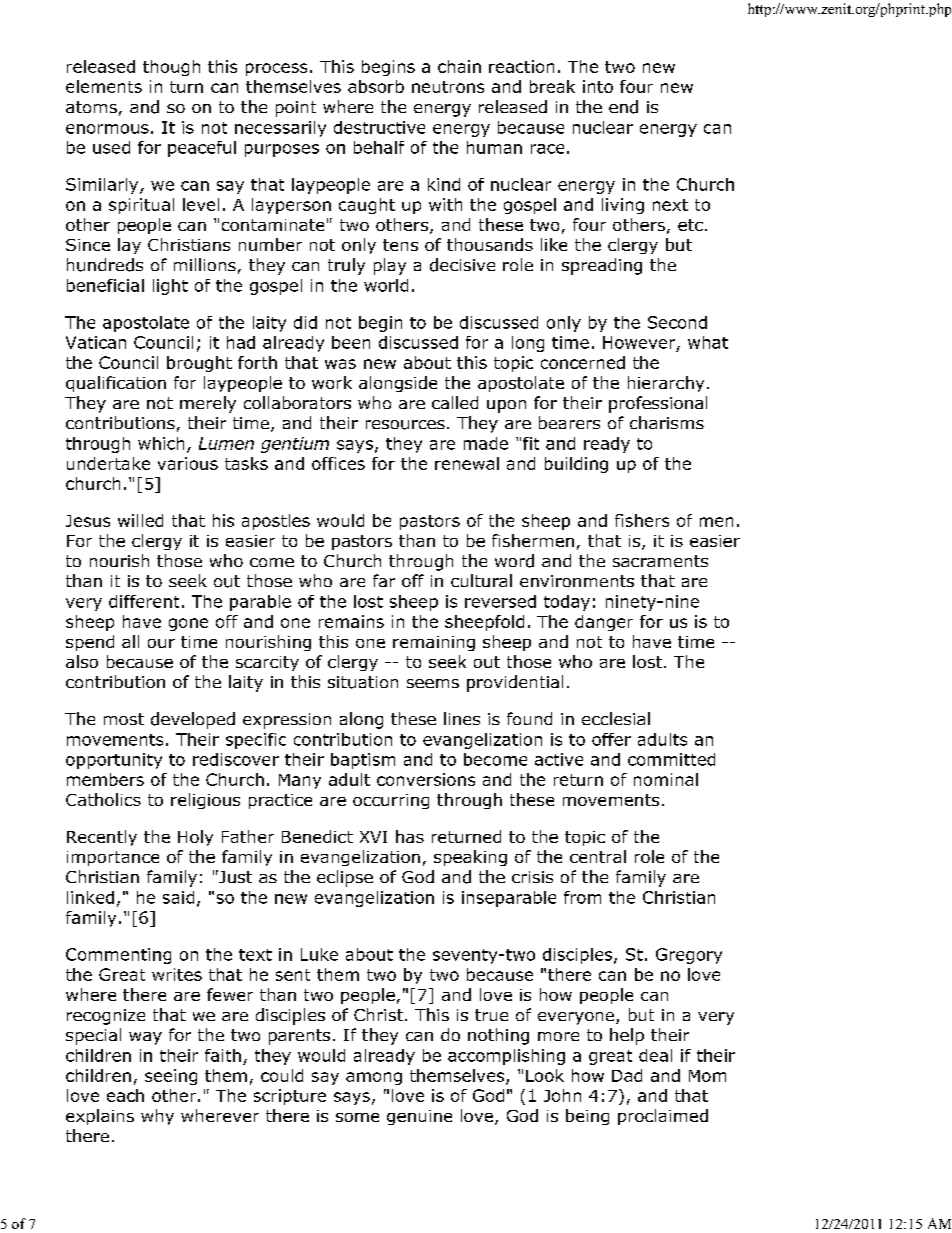 The width and height of the screenshot is (952, 1233). I want to click on resources, so click(405, 425).
